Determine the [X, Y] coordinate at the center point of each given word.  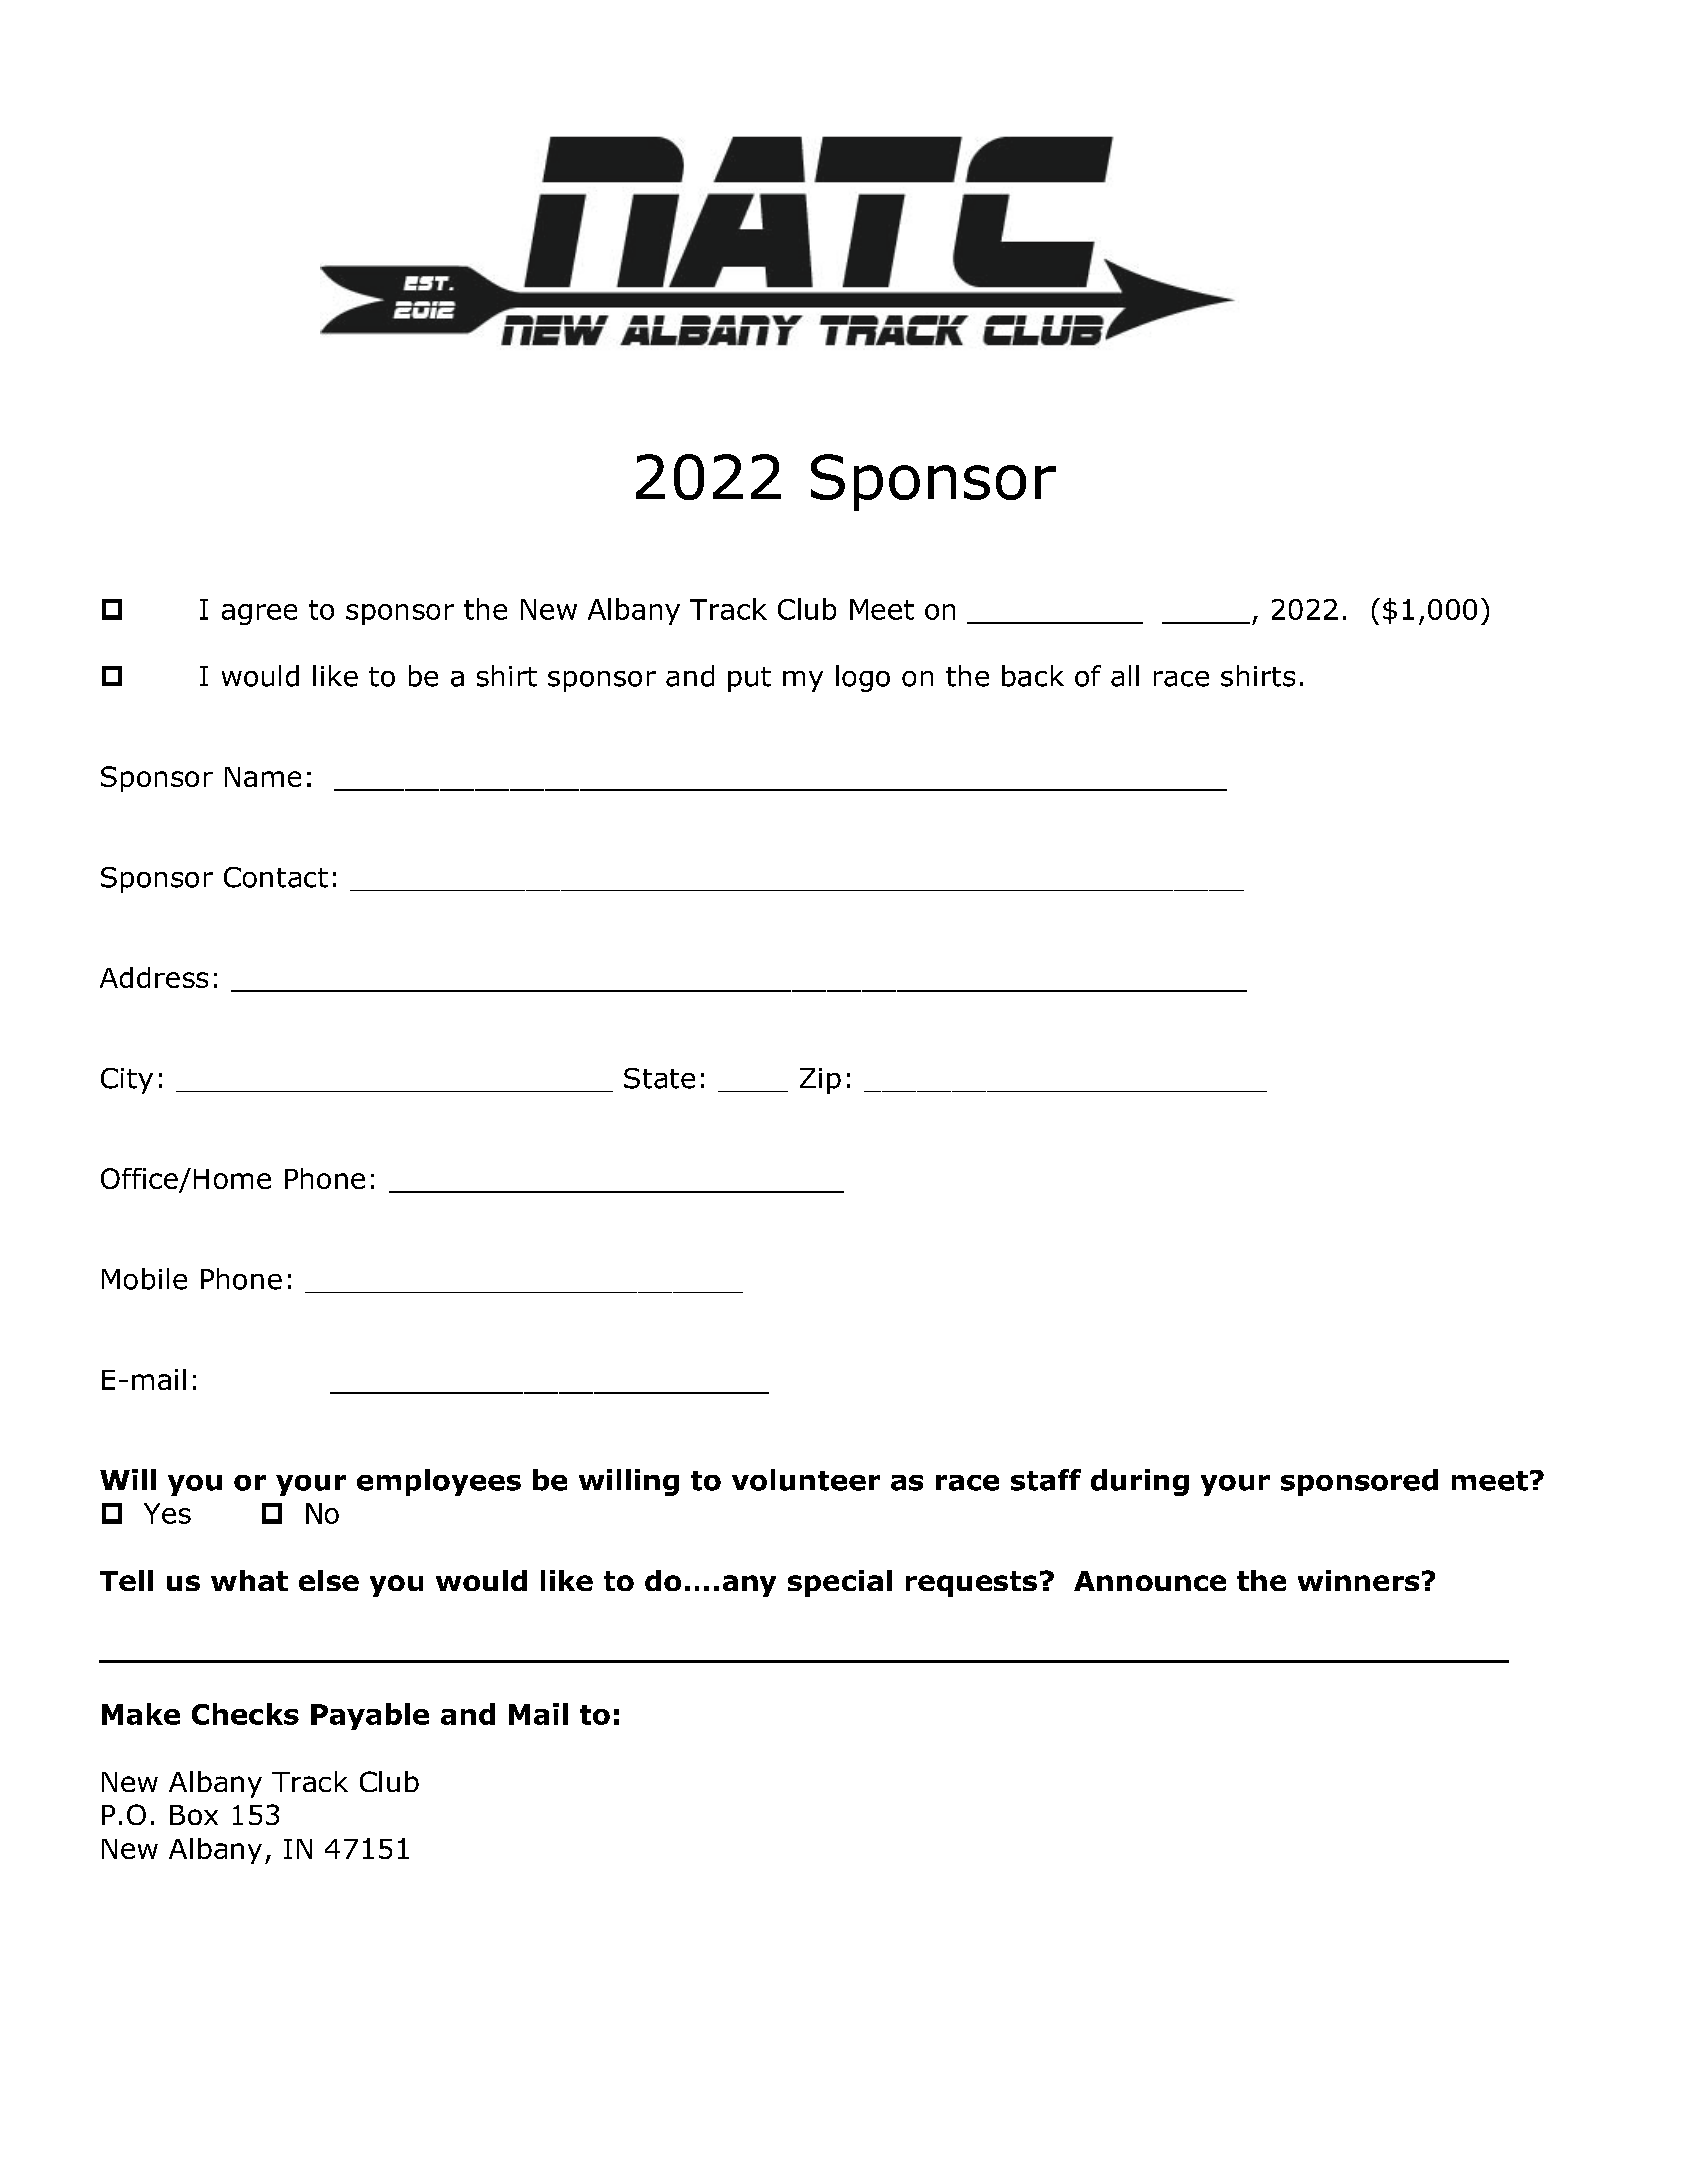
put [749, 679]
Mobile [144, 1279]
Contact [276, 877]
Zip [820, 1081]
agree [259, 614]
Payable [370, 1716]
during [1140, 1482]
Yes [167, 1513]
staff [1046, 1480]
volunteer [806, 1480]
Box [194, 1815]
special [840, 1583]
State [659, 1078]
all [1125, 676]
